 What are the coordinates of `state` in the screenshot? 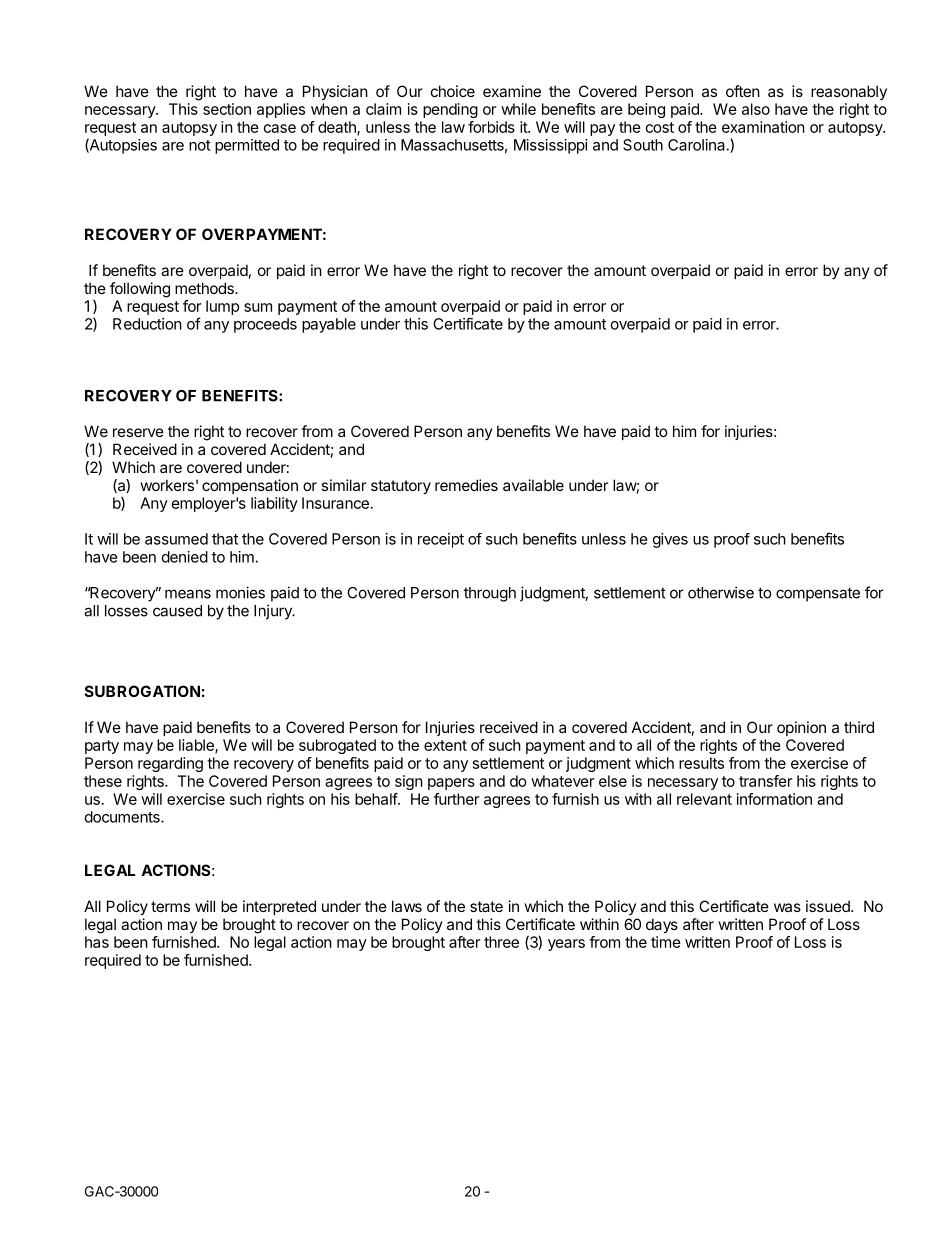 It's located at (486, 906).
